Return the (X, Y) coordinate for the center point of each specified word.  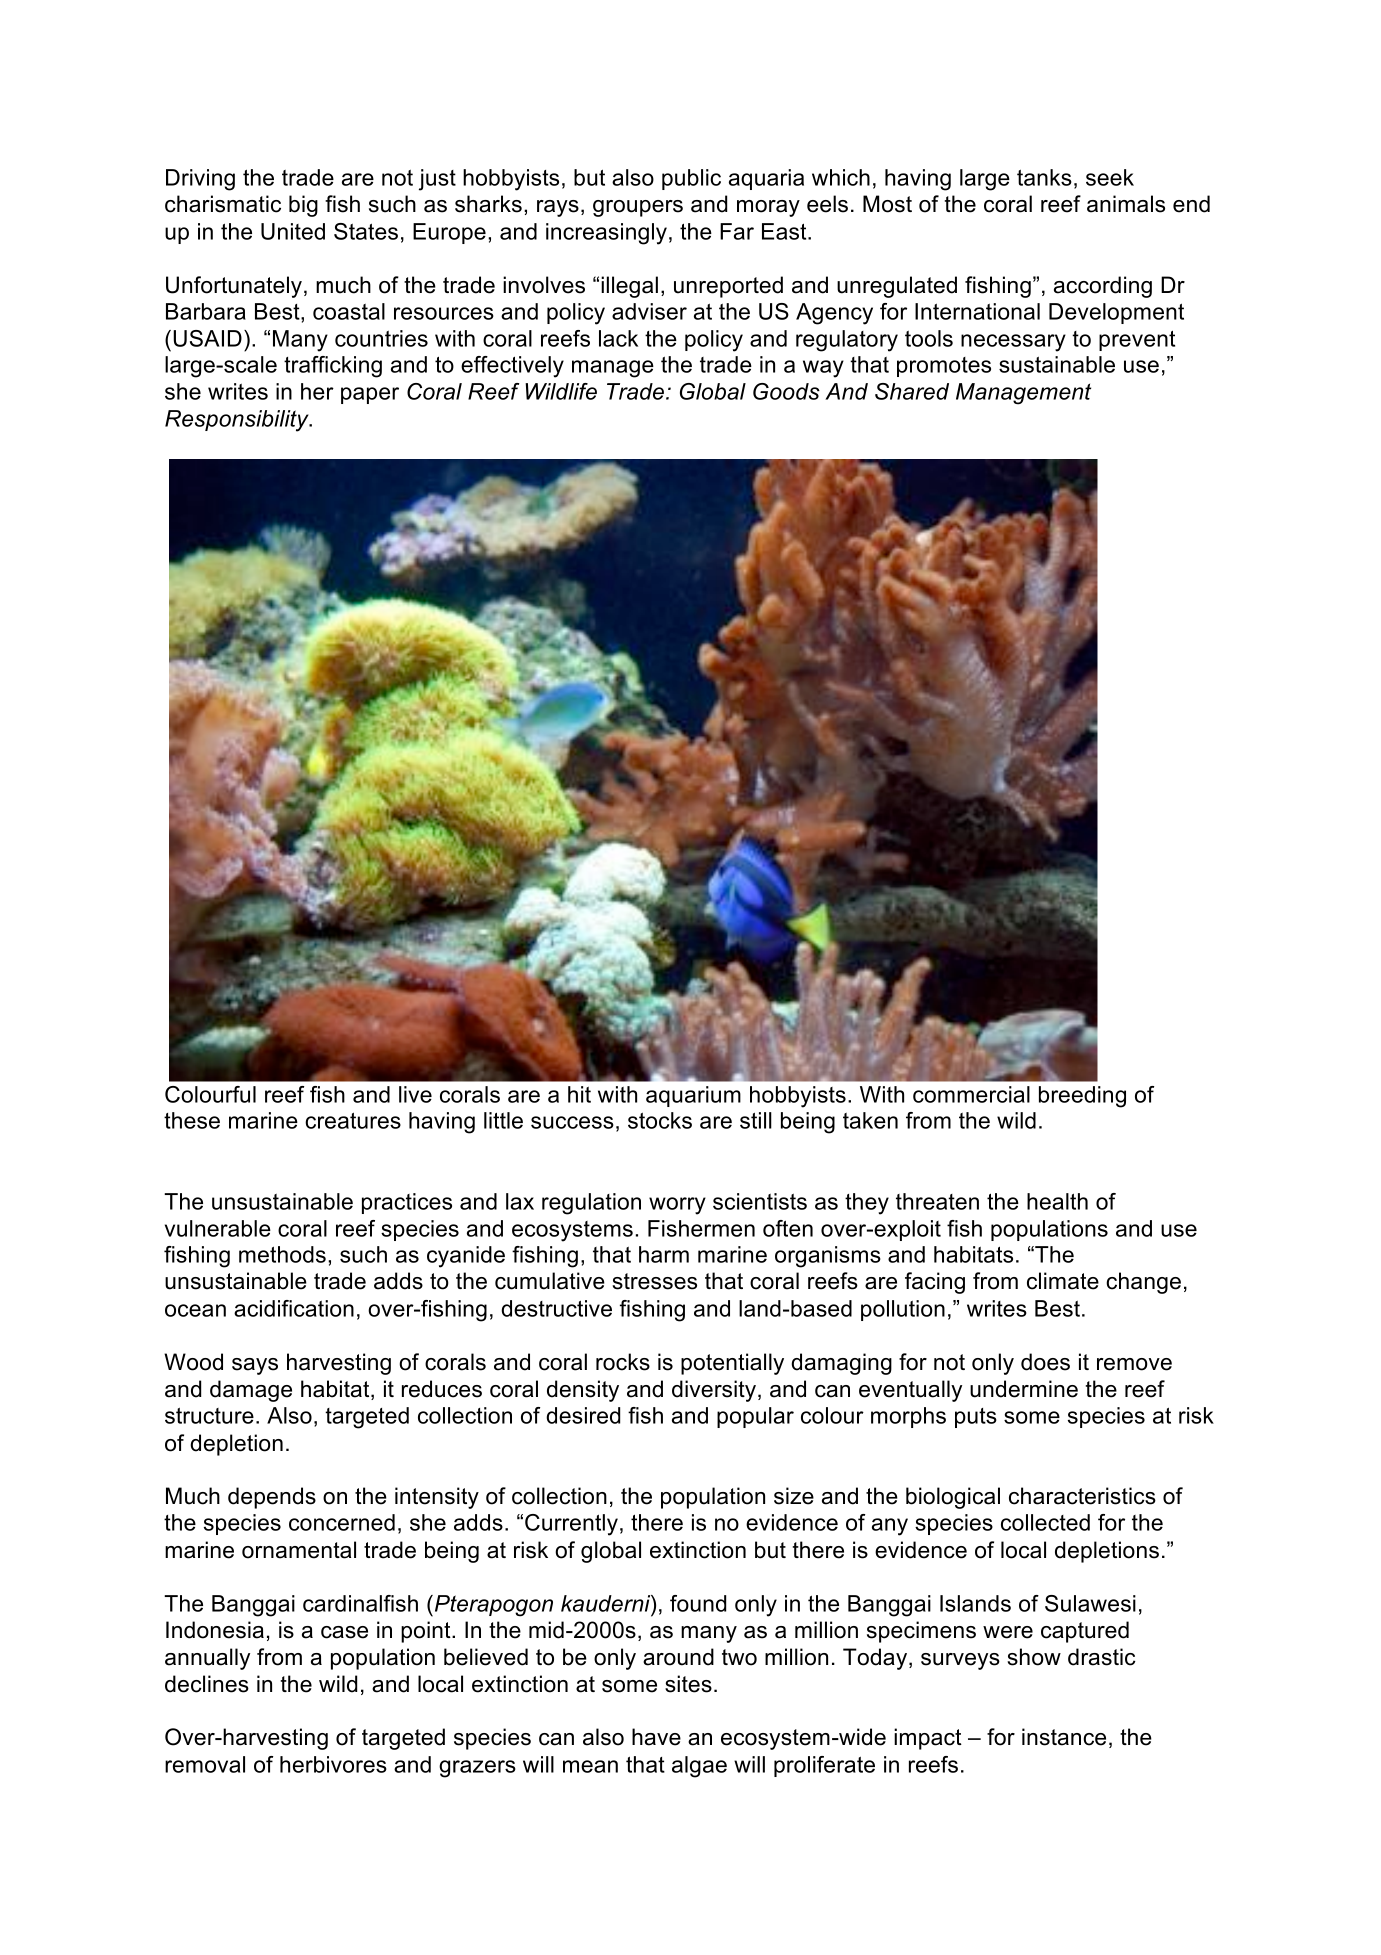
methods (282, 1254)
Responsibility (238, 421)
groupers (638, 208)
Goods (786, 391)
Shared (912, 391)
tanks (1044, 177)
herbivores (333, 1764)
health (1057, 1201)
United (293, 231)
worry (677, 1206)
